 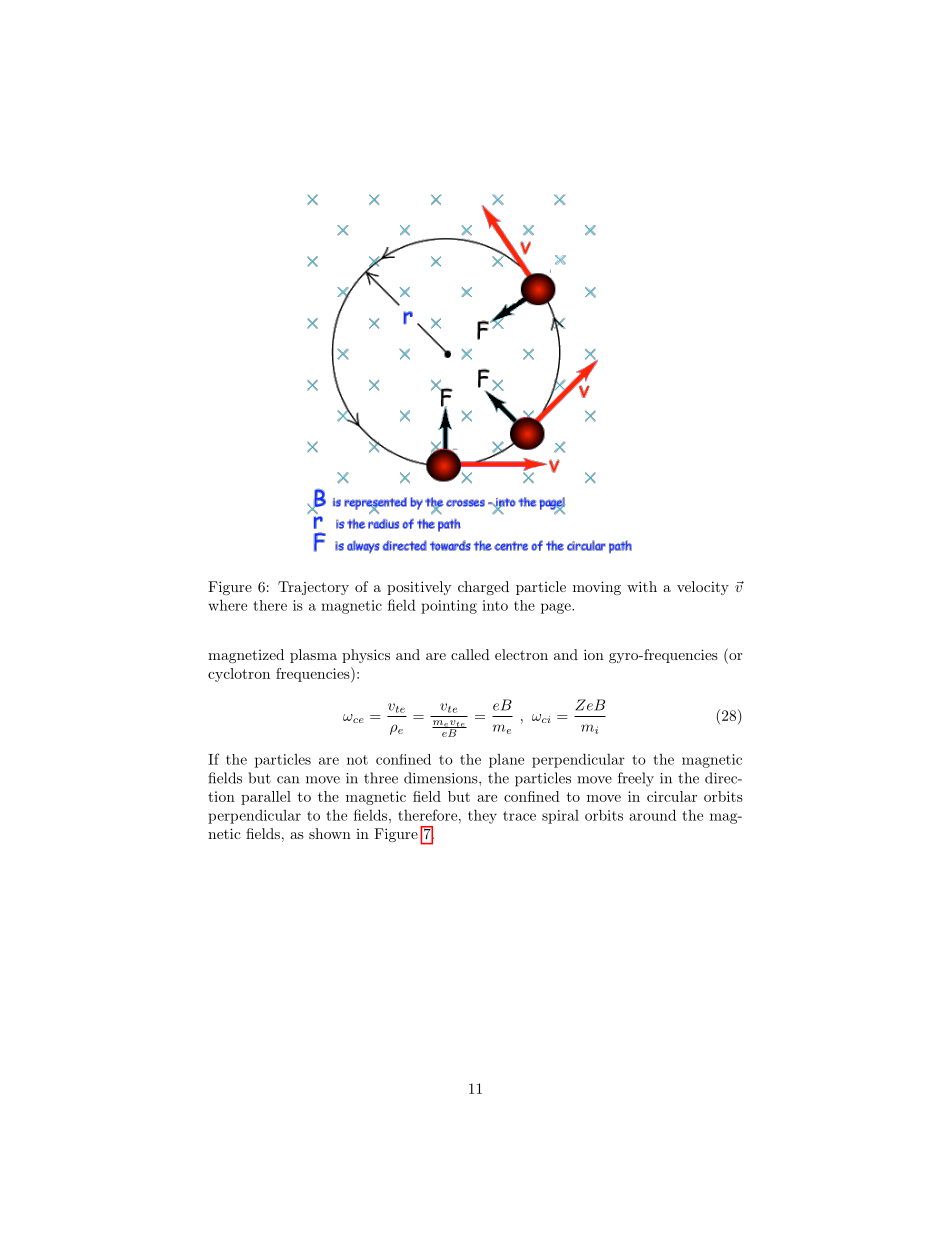 What do you see at coordinates (506, 761) in the image?
I see `plane` at bounding box center [506, 761].
